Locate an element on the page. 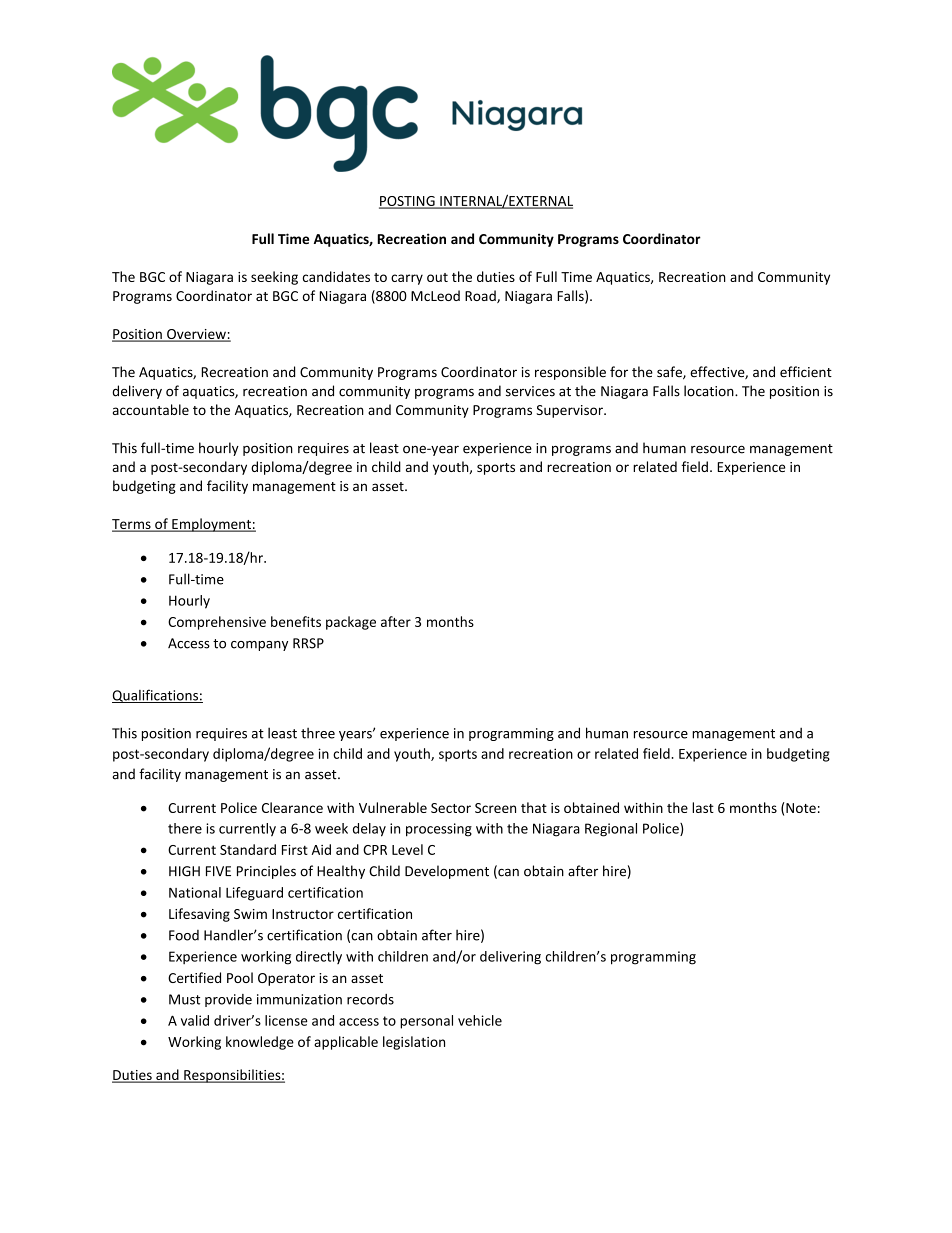  Overview is located at coordinates (196, 335).
